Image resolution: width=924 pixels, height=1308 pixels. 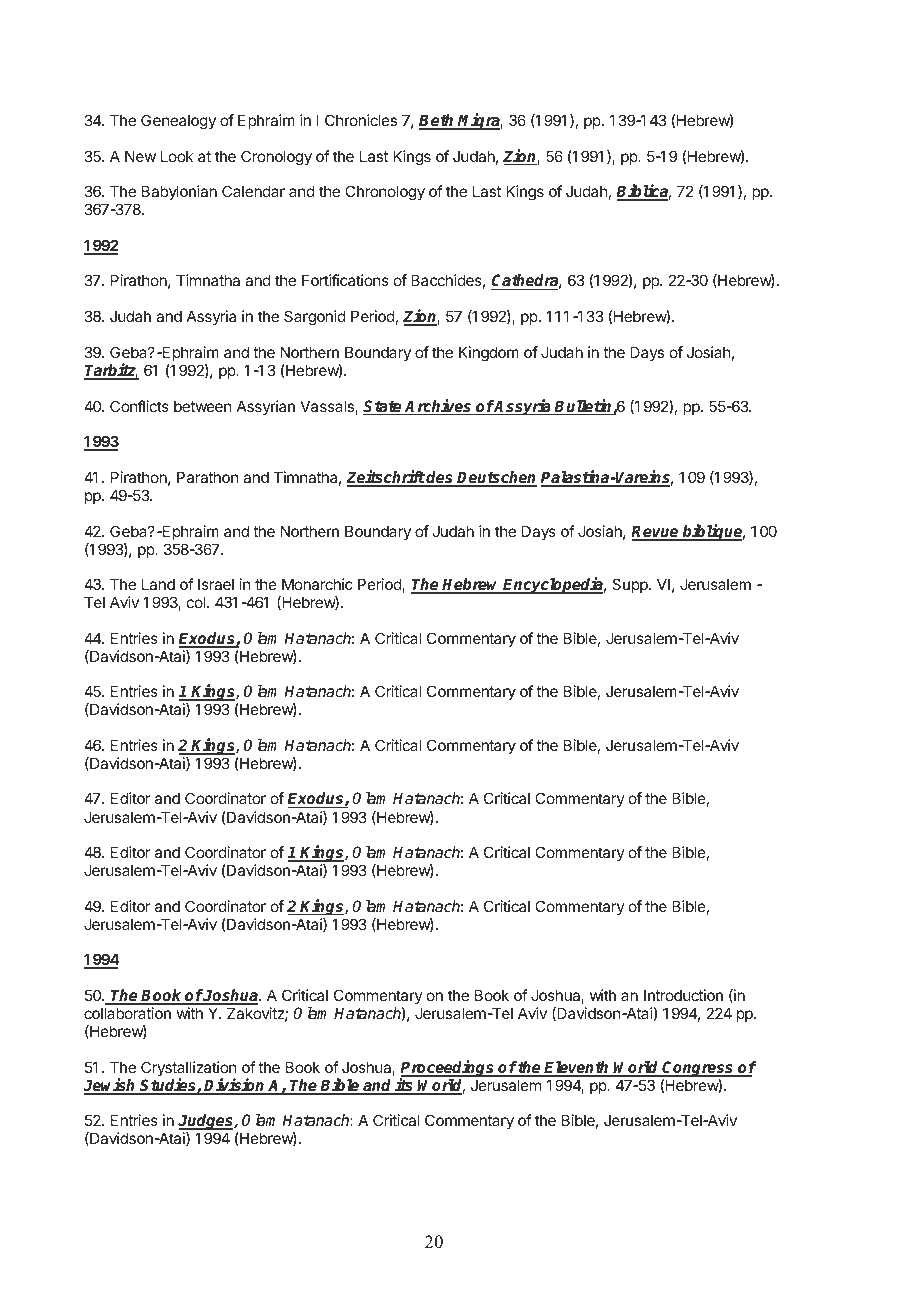 I want to click on Look, so click(x=177, y=156).
